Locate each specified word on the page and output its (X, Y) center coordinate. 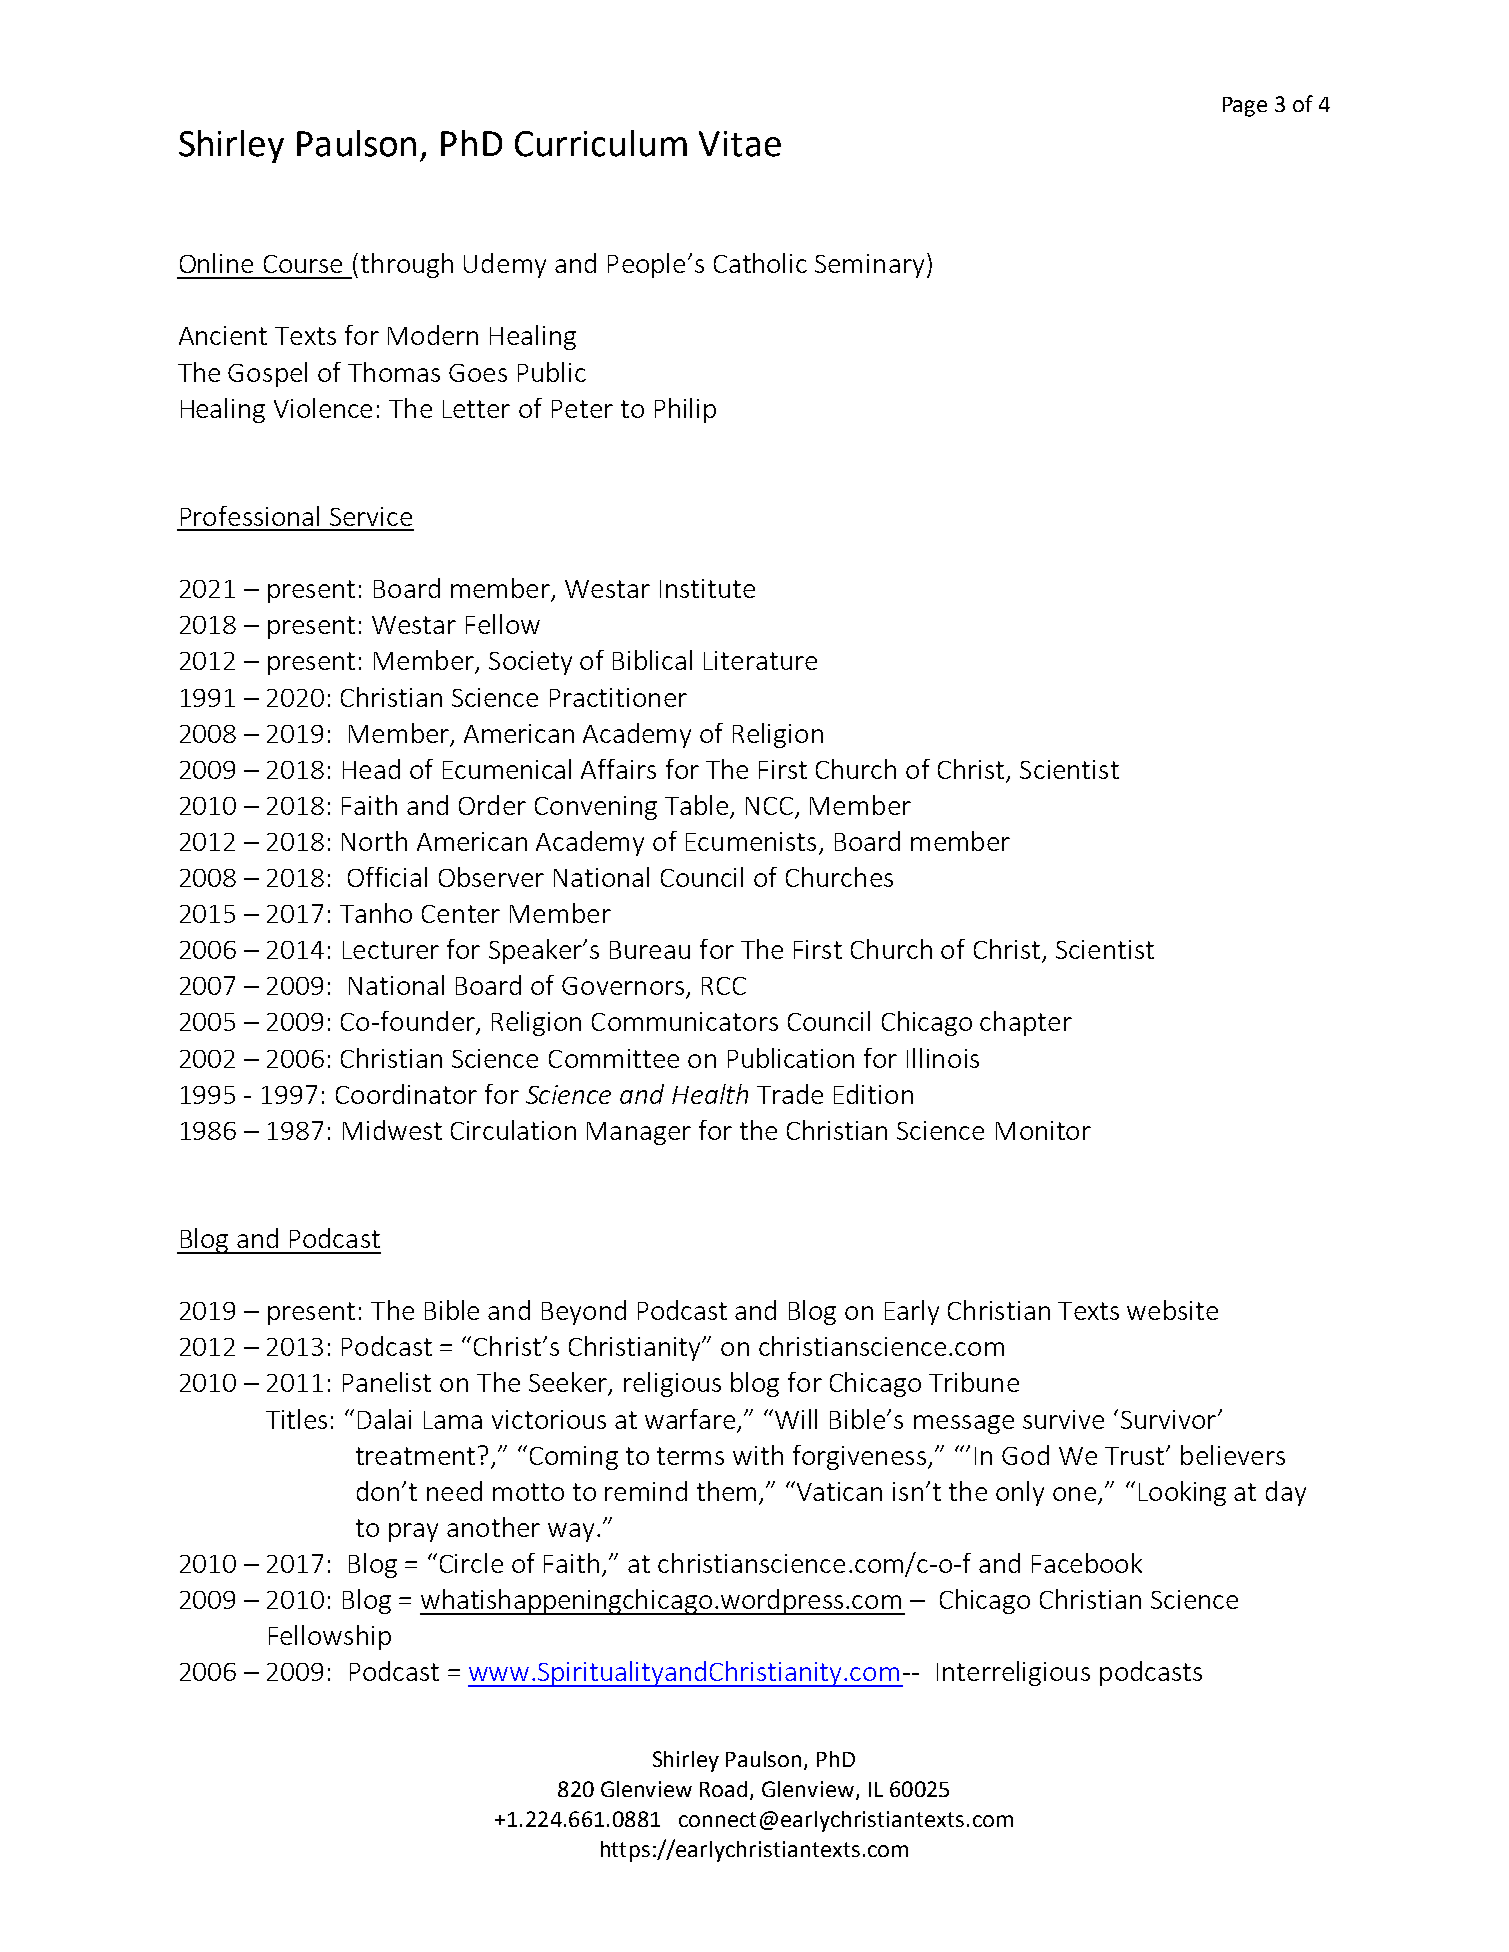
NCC (769, 806)
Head (371, 769)
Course (303, 264)
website (1172, 1310)
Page (1245, 107)
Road (723, 1789)
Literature (760, 660)
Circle (471, 1563)
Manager (639, 1133)
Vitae (740, 144)
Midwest (392, 1130)
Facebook (1087, 1563)
